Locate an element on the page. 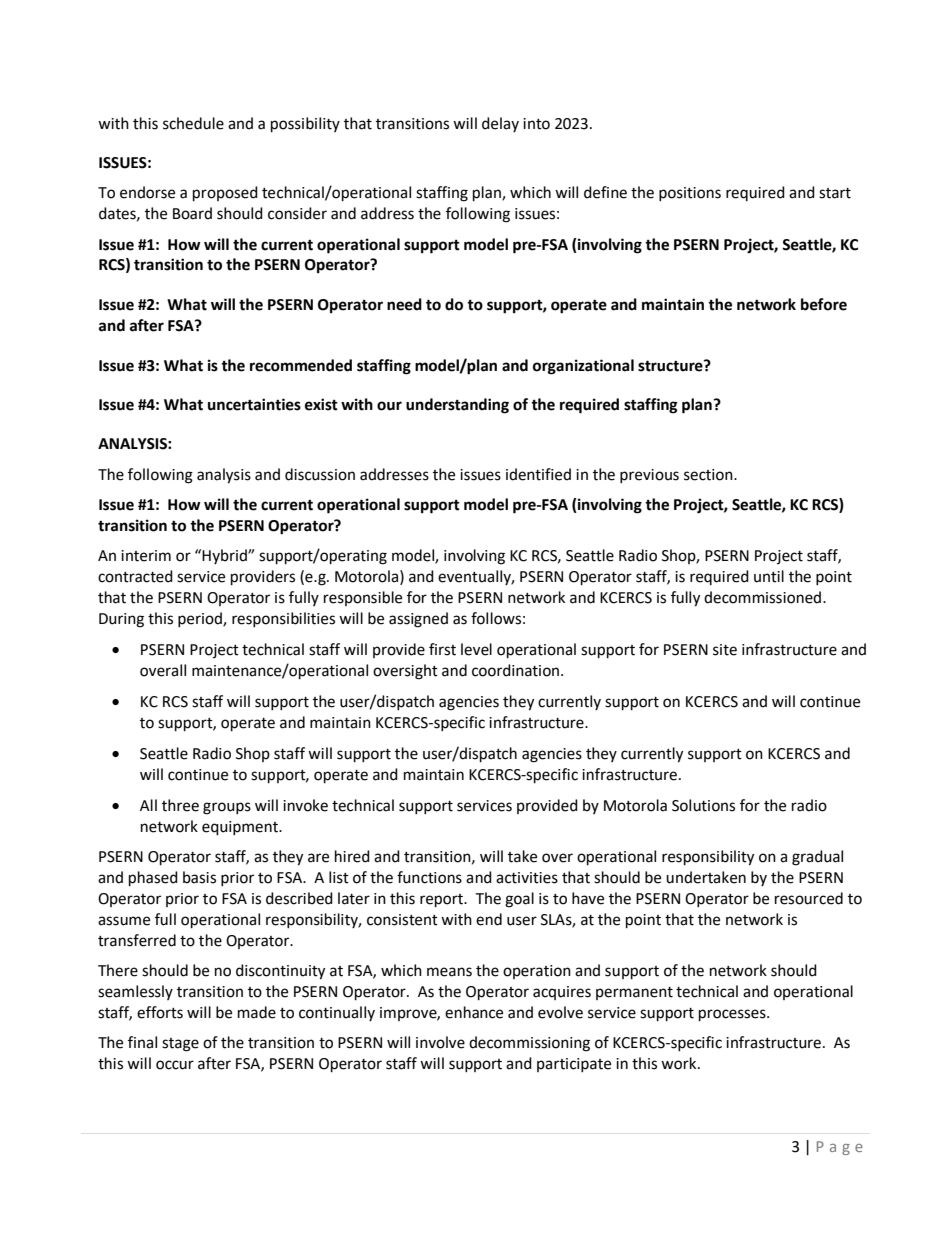 Image resolution: width=952 pixels, height=1233 pixels. delay is located at coordinates (500, 124).
